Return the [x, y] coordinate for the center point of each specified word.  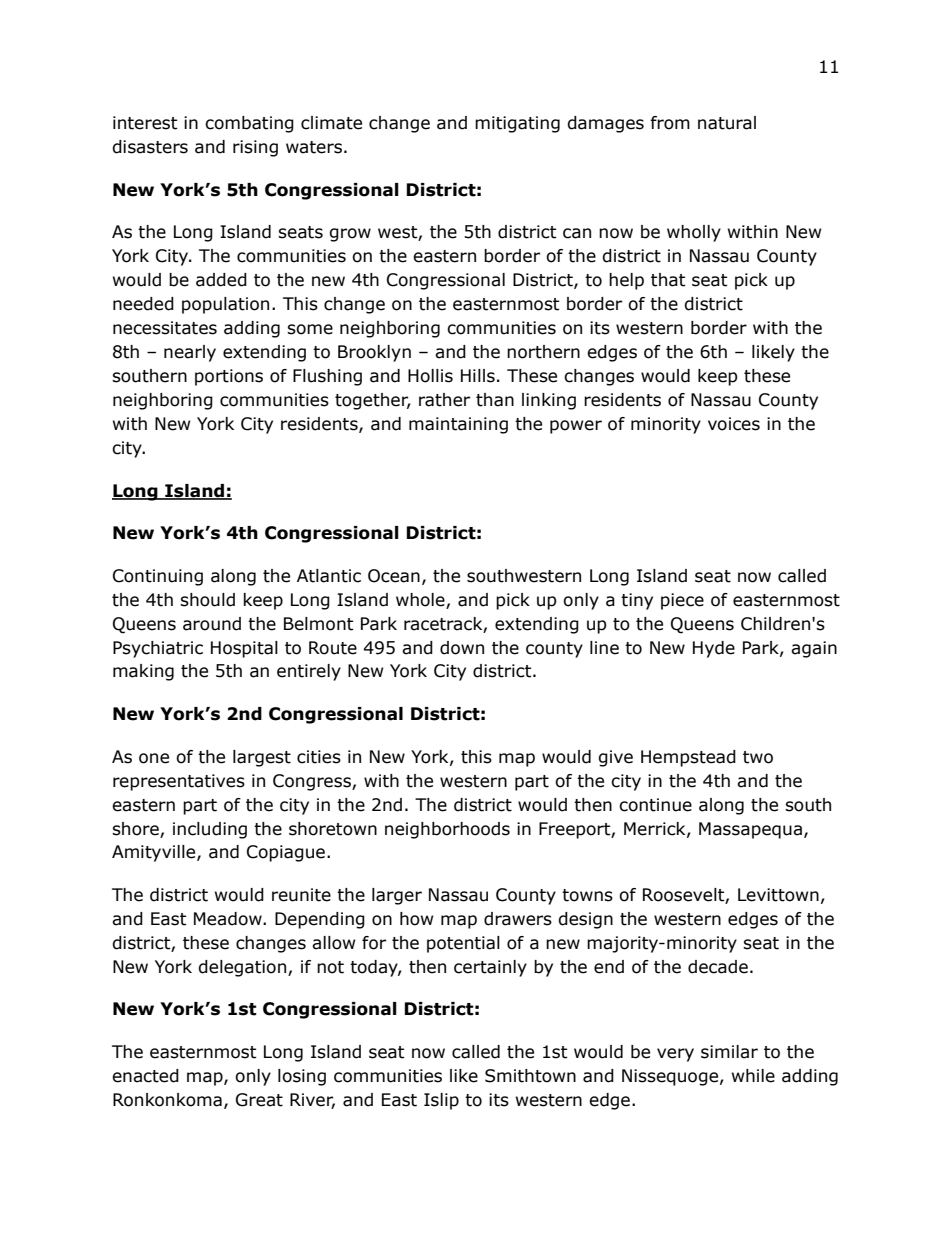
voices [734, 424]
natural [727, 123]
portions [229, 377]
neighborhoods [447, 830]
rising [255, 148]
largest [262, 758]
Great [259, 1100]
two [758, 757]
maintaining [458, 425]
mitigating [517, 124]
